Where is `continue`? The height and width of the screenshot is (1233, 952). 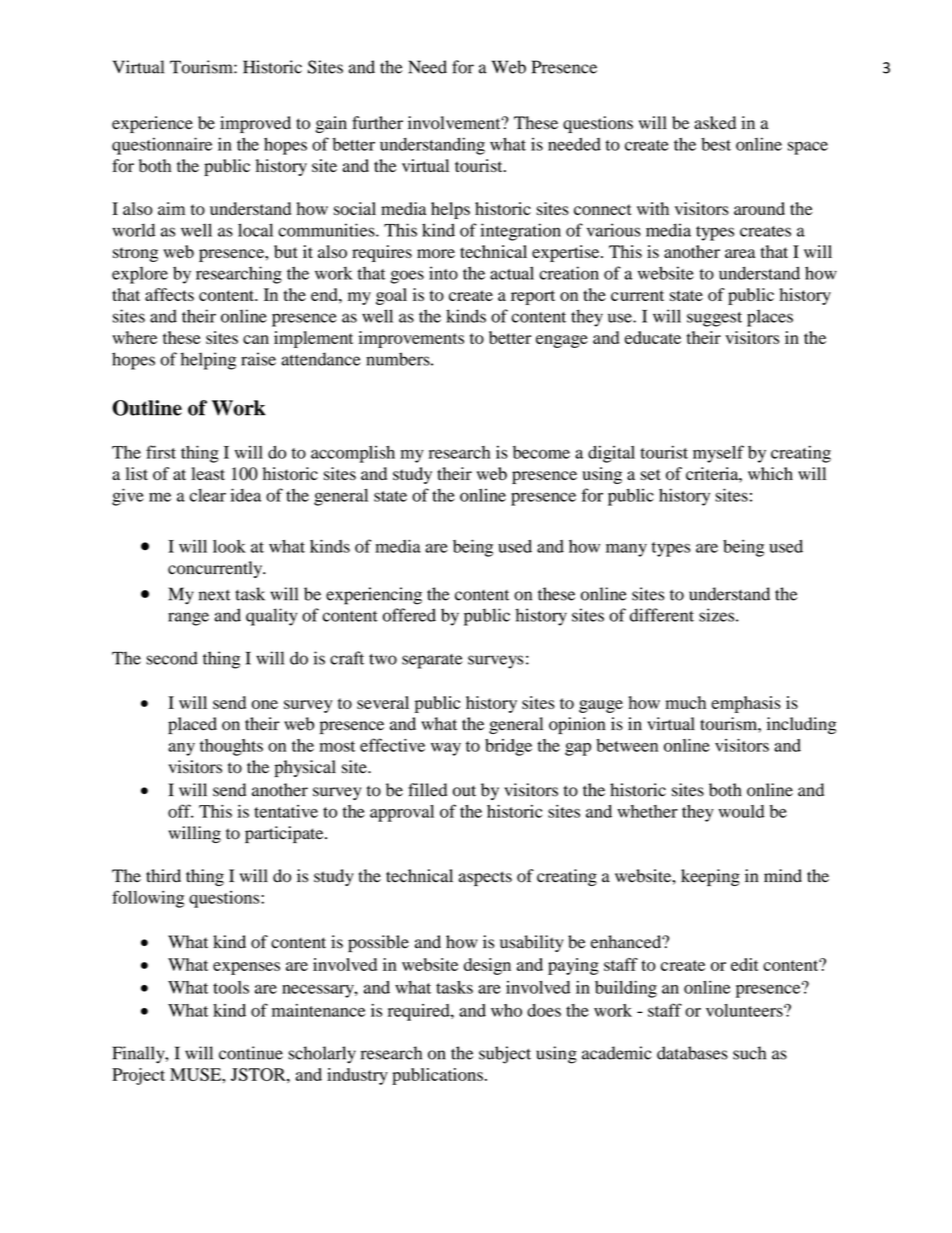
continue is located at coordinates (251, 1053).
